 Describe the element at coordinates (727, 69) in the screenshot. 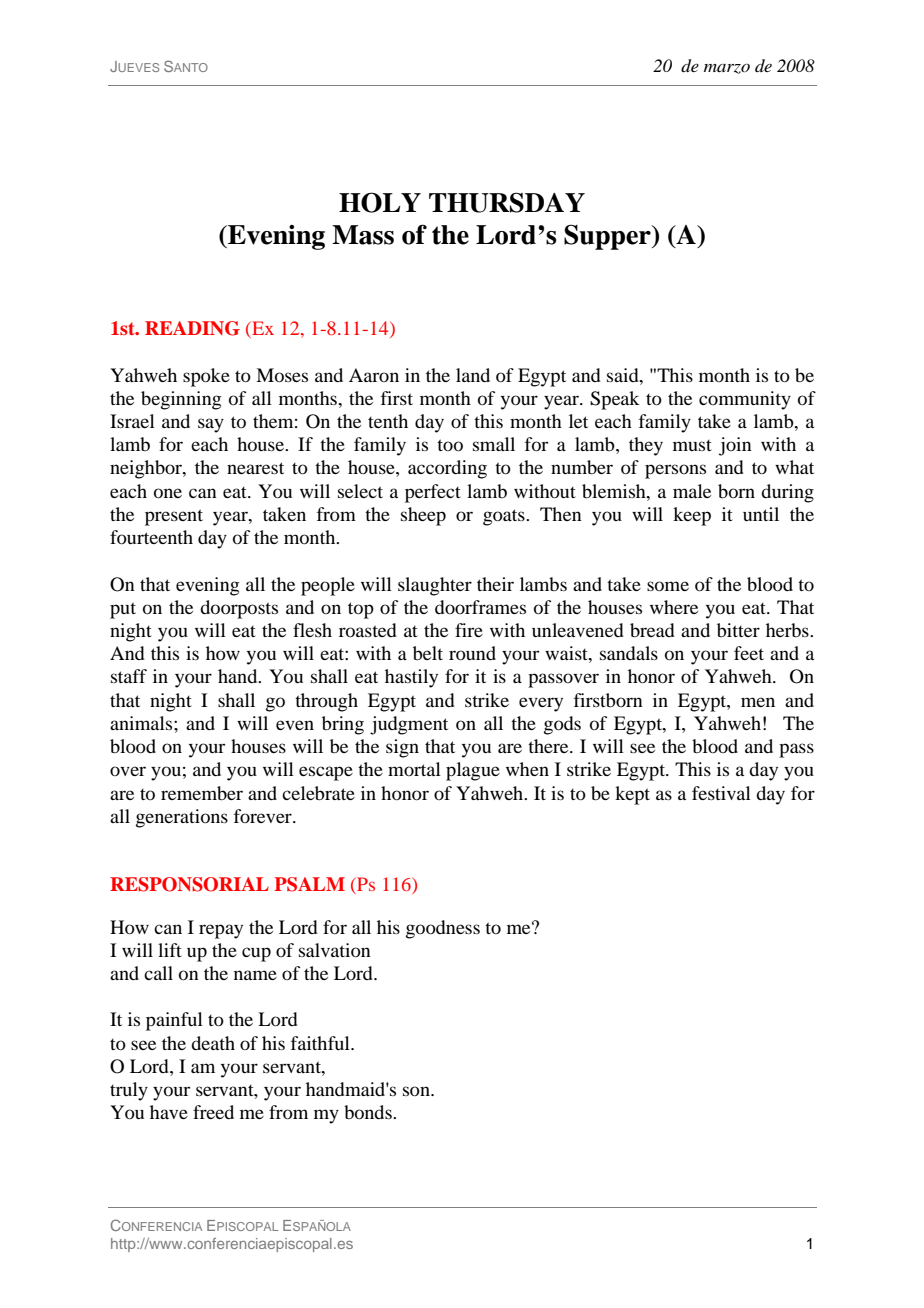

I see `marzo` at that location.
